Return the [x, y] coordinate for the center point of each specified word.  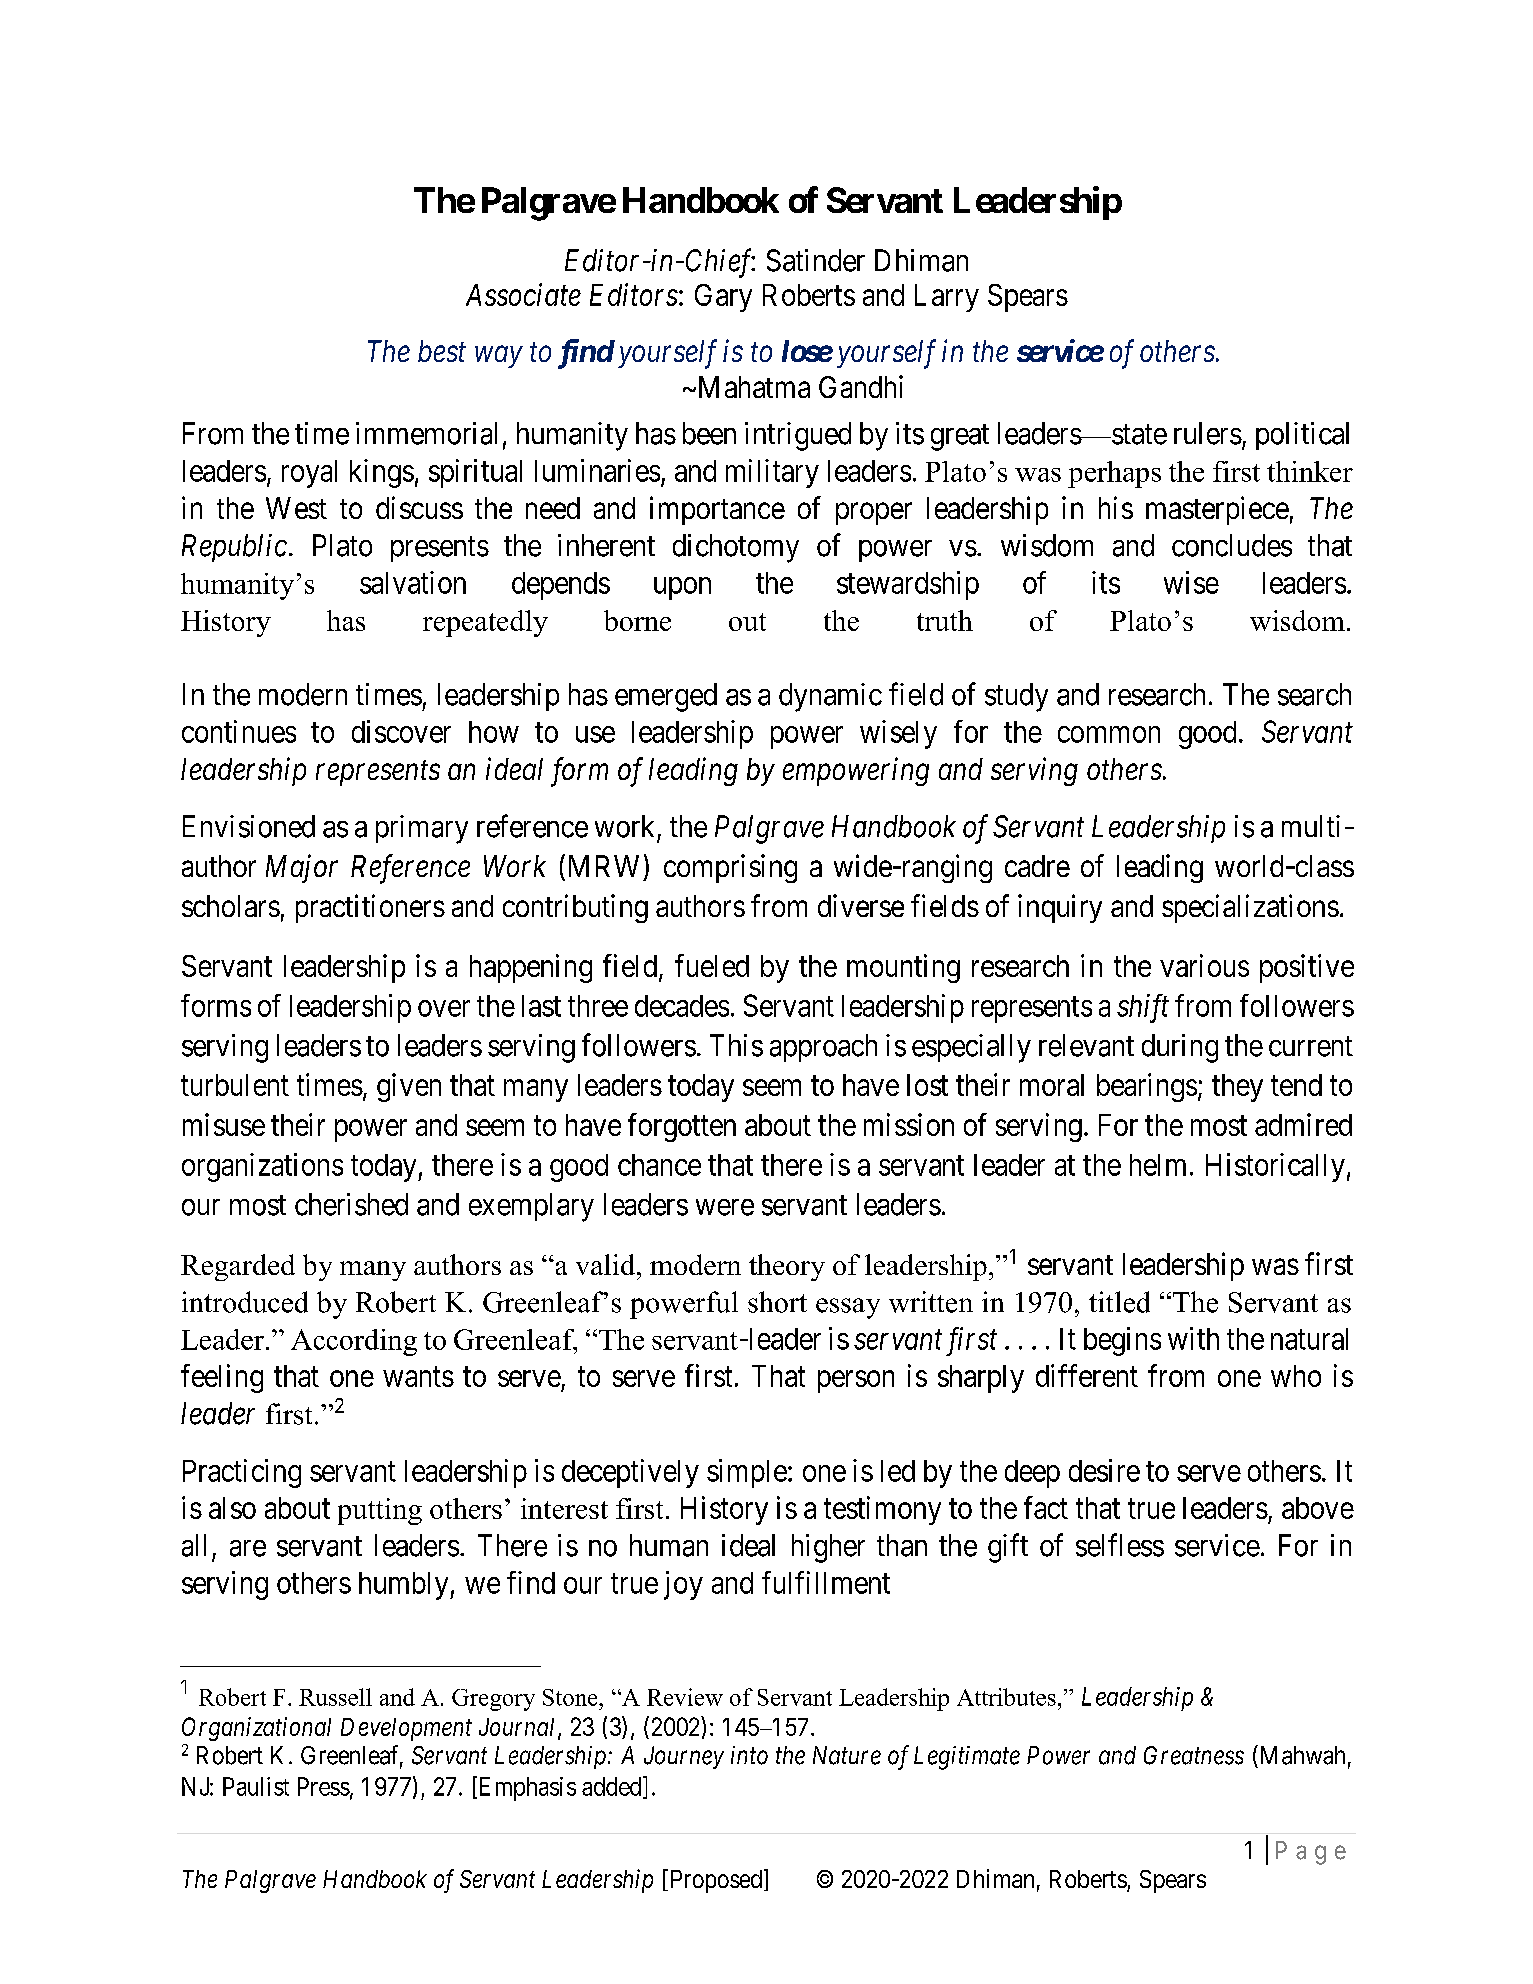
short [777, 1302]
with [1193, 1338]
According [354, 1342]
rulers [1208, 433]
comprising [730, 868]
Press [324, 1786]
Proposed [714, 1881]
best [442, 351]
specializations [1250, 908]
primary [422, 829]
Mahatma [752, 387]
